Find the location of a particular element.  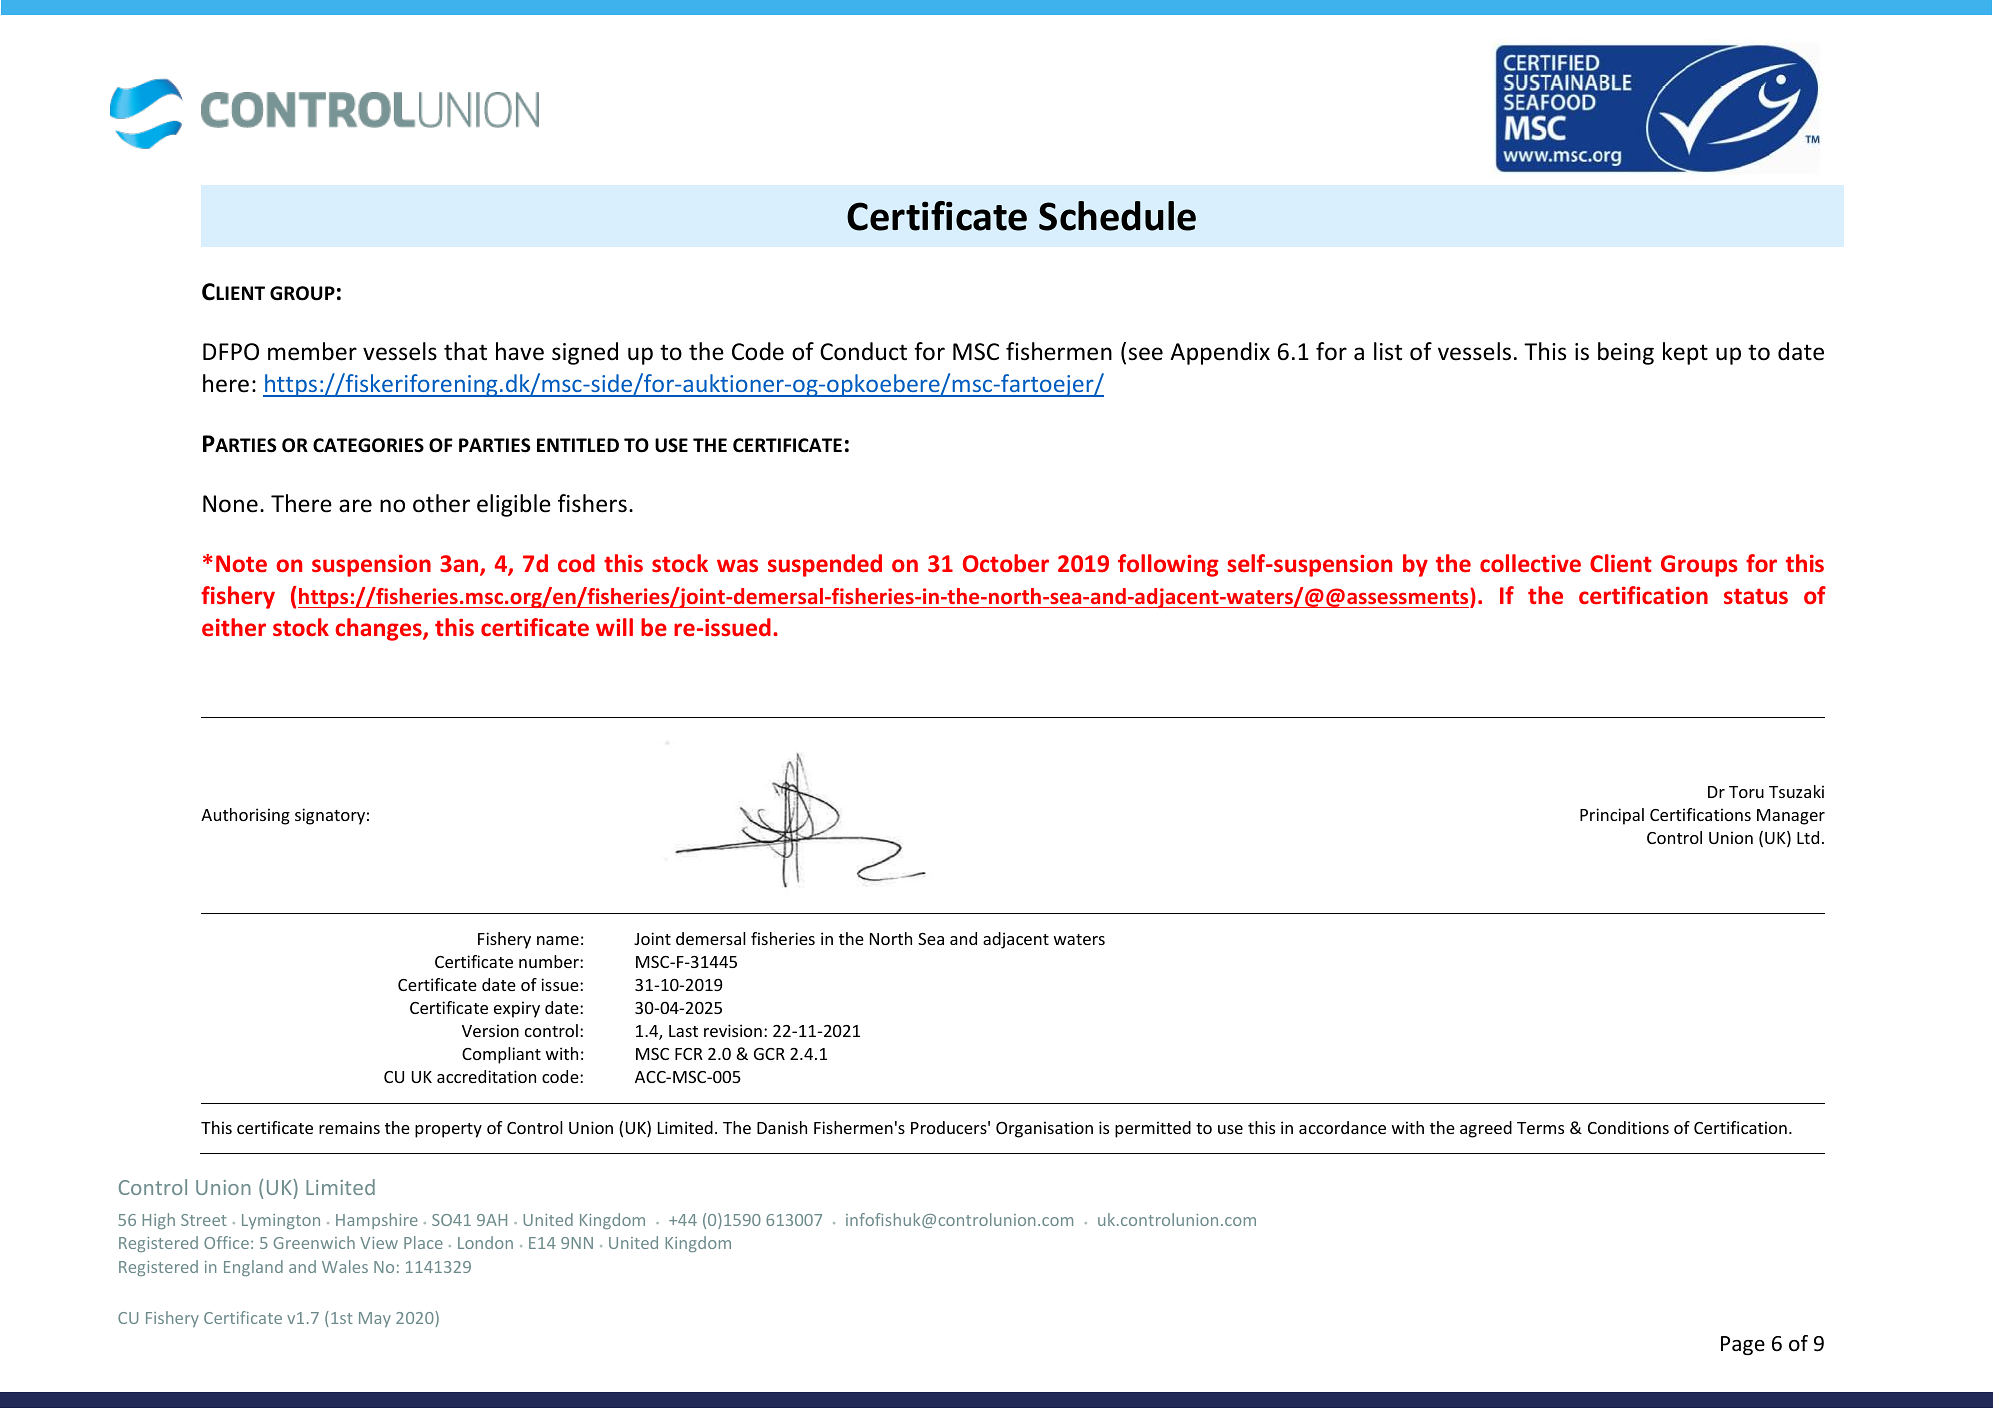

will is located at coordinates (614, 627).
